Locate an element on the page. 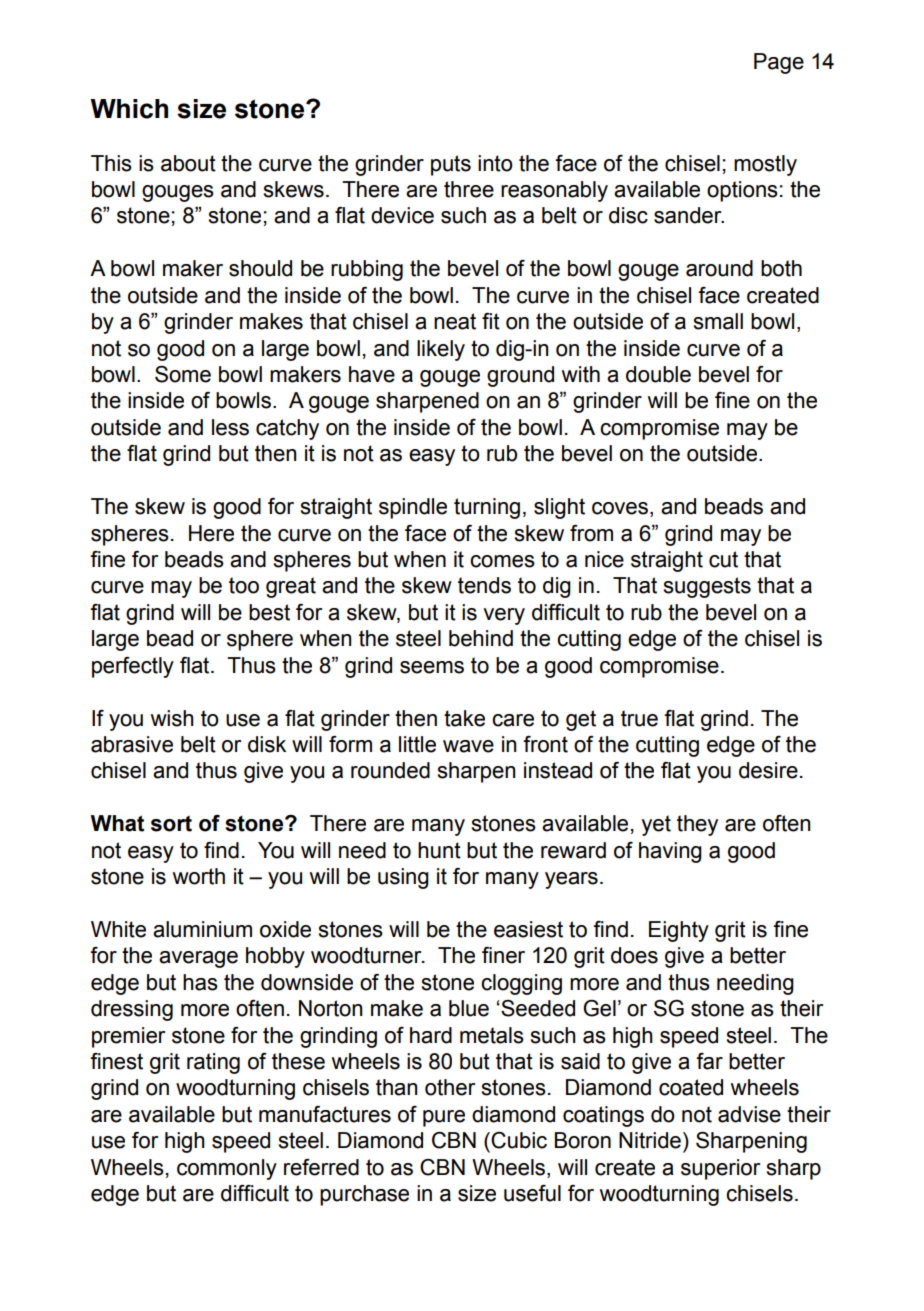 This document has width=924, height=1311. puts is located at coordinates (451, 165).
